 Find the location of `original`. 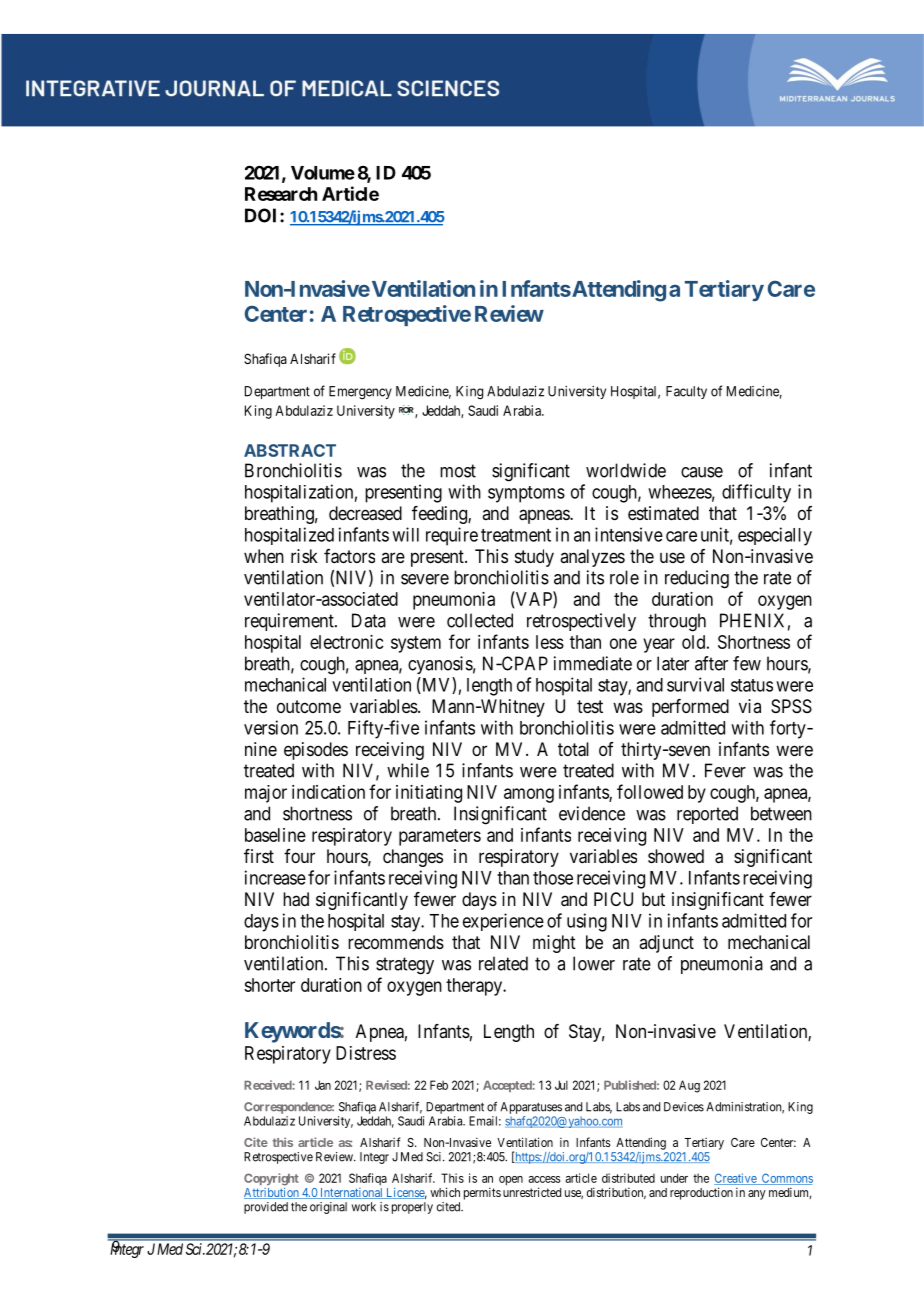

original is located at coordinates (328, 1208).
